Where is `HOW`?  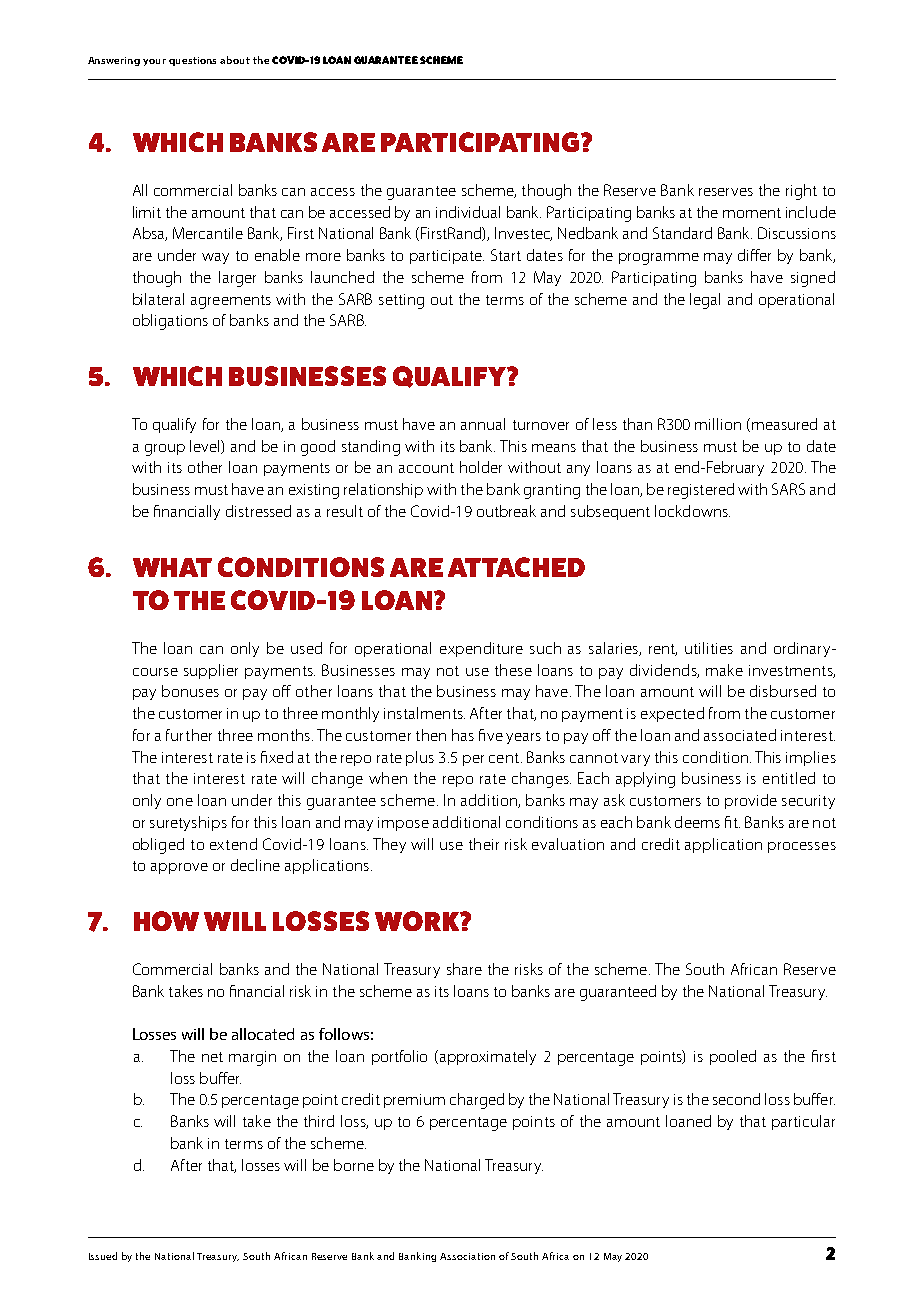
HOW is located at coordinates (166, 921).
